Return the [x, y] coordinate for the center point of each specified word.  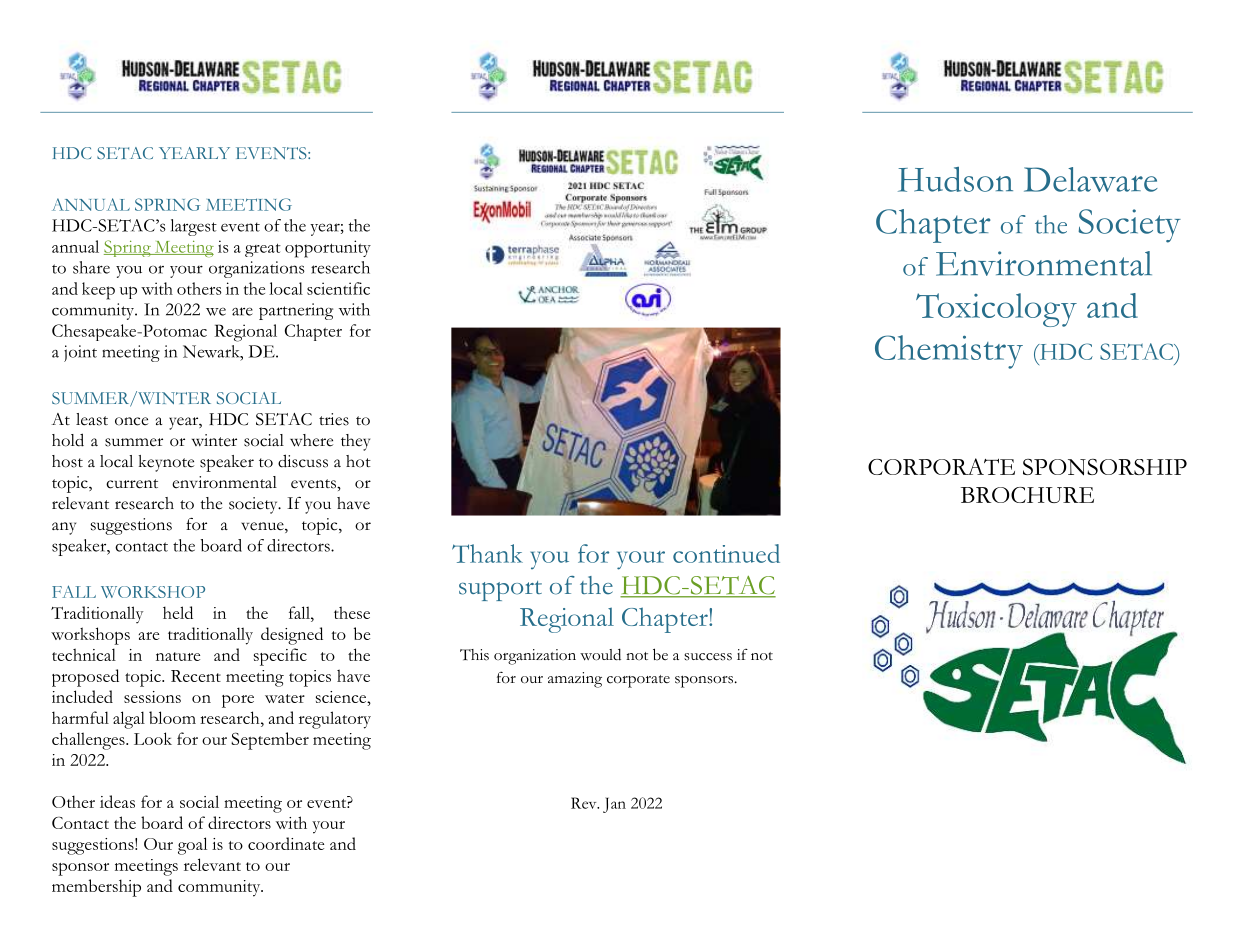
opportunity [328, 249]
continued [726, 553]
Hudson [955, 179]
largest [194, 227]
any [64, 528]
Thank [487, 553]
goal [192, 846]
